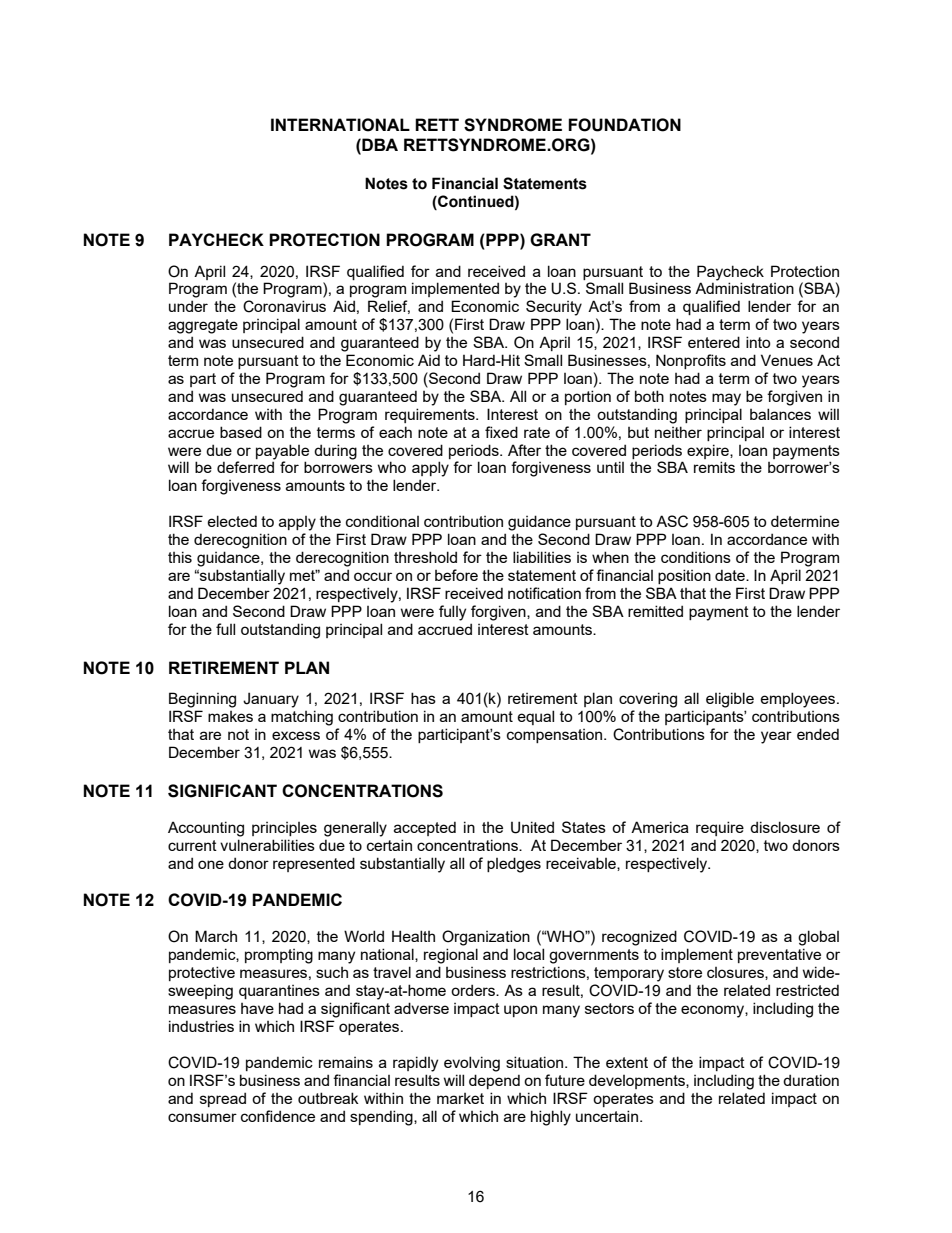  I want to click on spread, so click(223, 1099).
